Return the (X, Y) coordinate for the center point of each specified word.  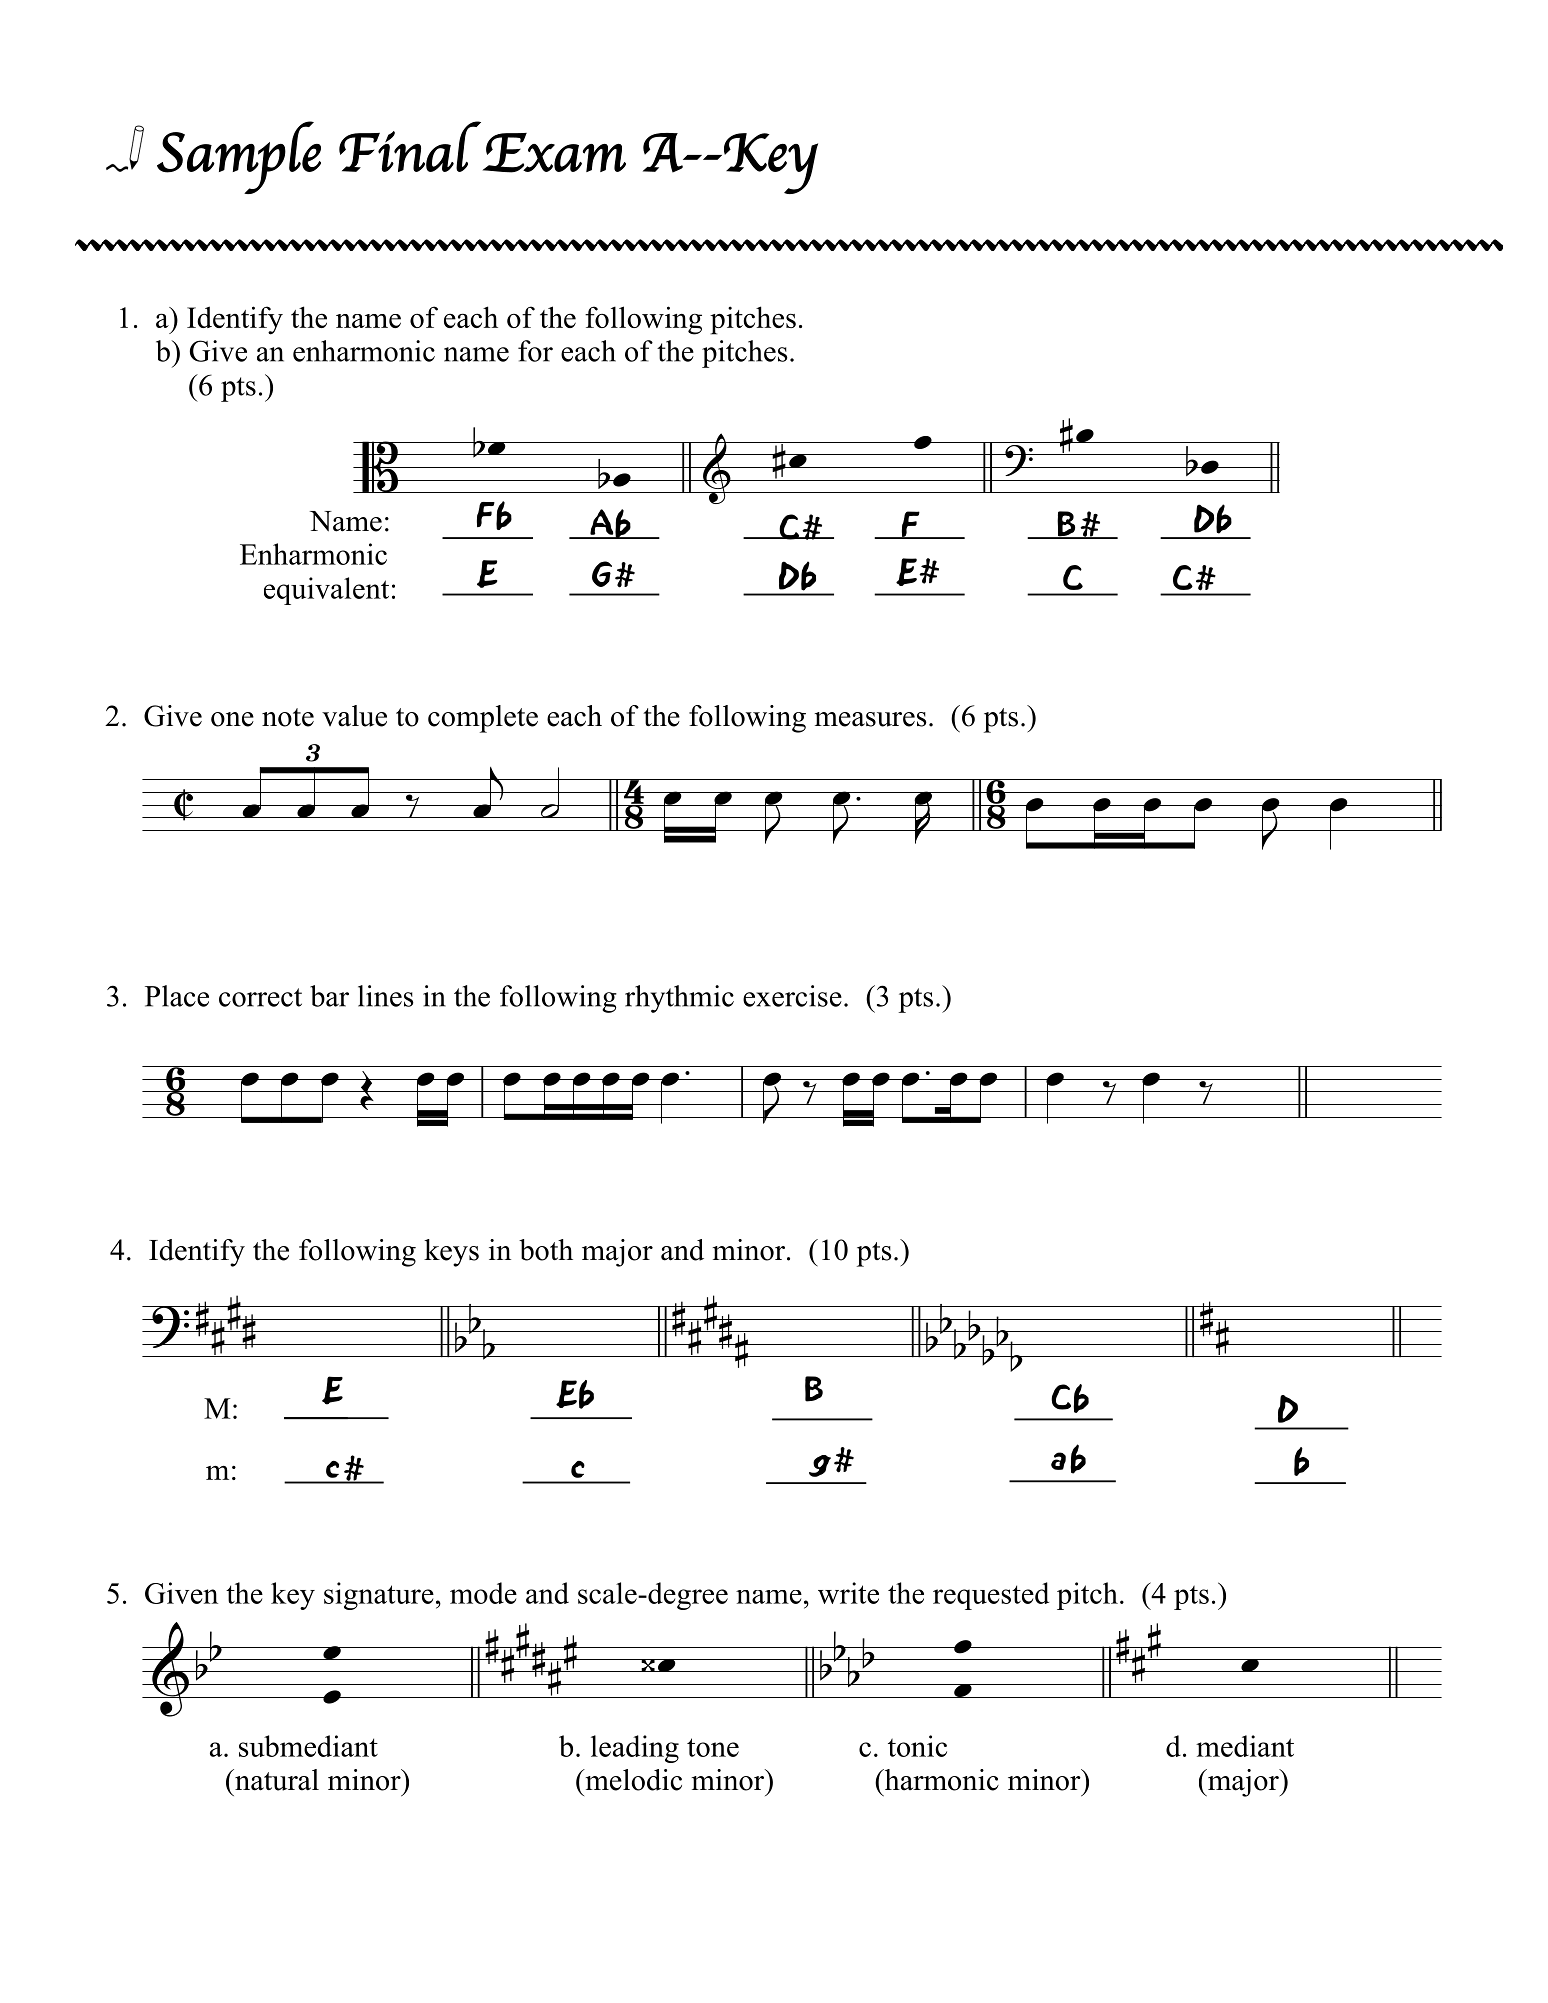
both (546, 1250)
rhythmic (679, 999)
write (848, 1593)
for (535, 351)
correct (260, 997)
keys (451, 1253)
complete (483, 719)
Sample (239, 157)
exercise (792, 996)
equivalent (326, 591)
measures (871, 719)
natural (276, 1780)
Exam (554, 153)
